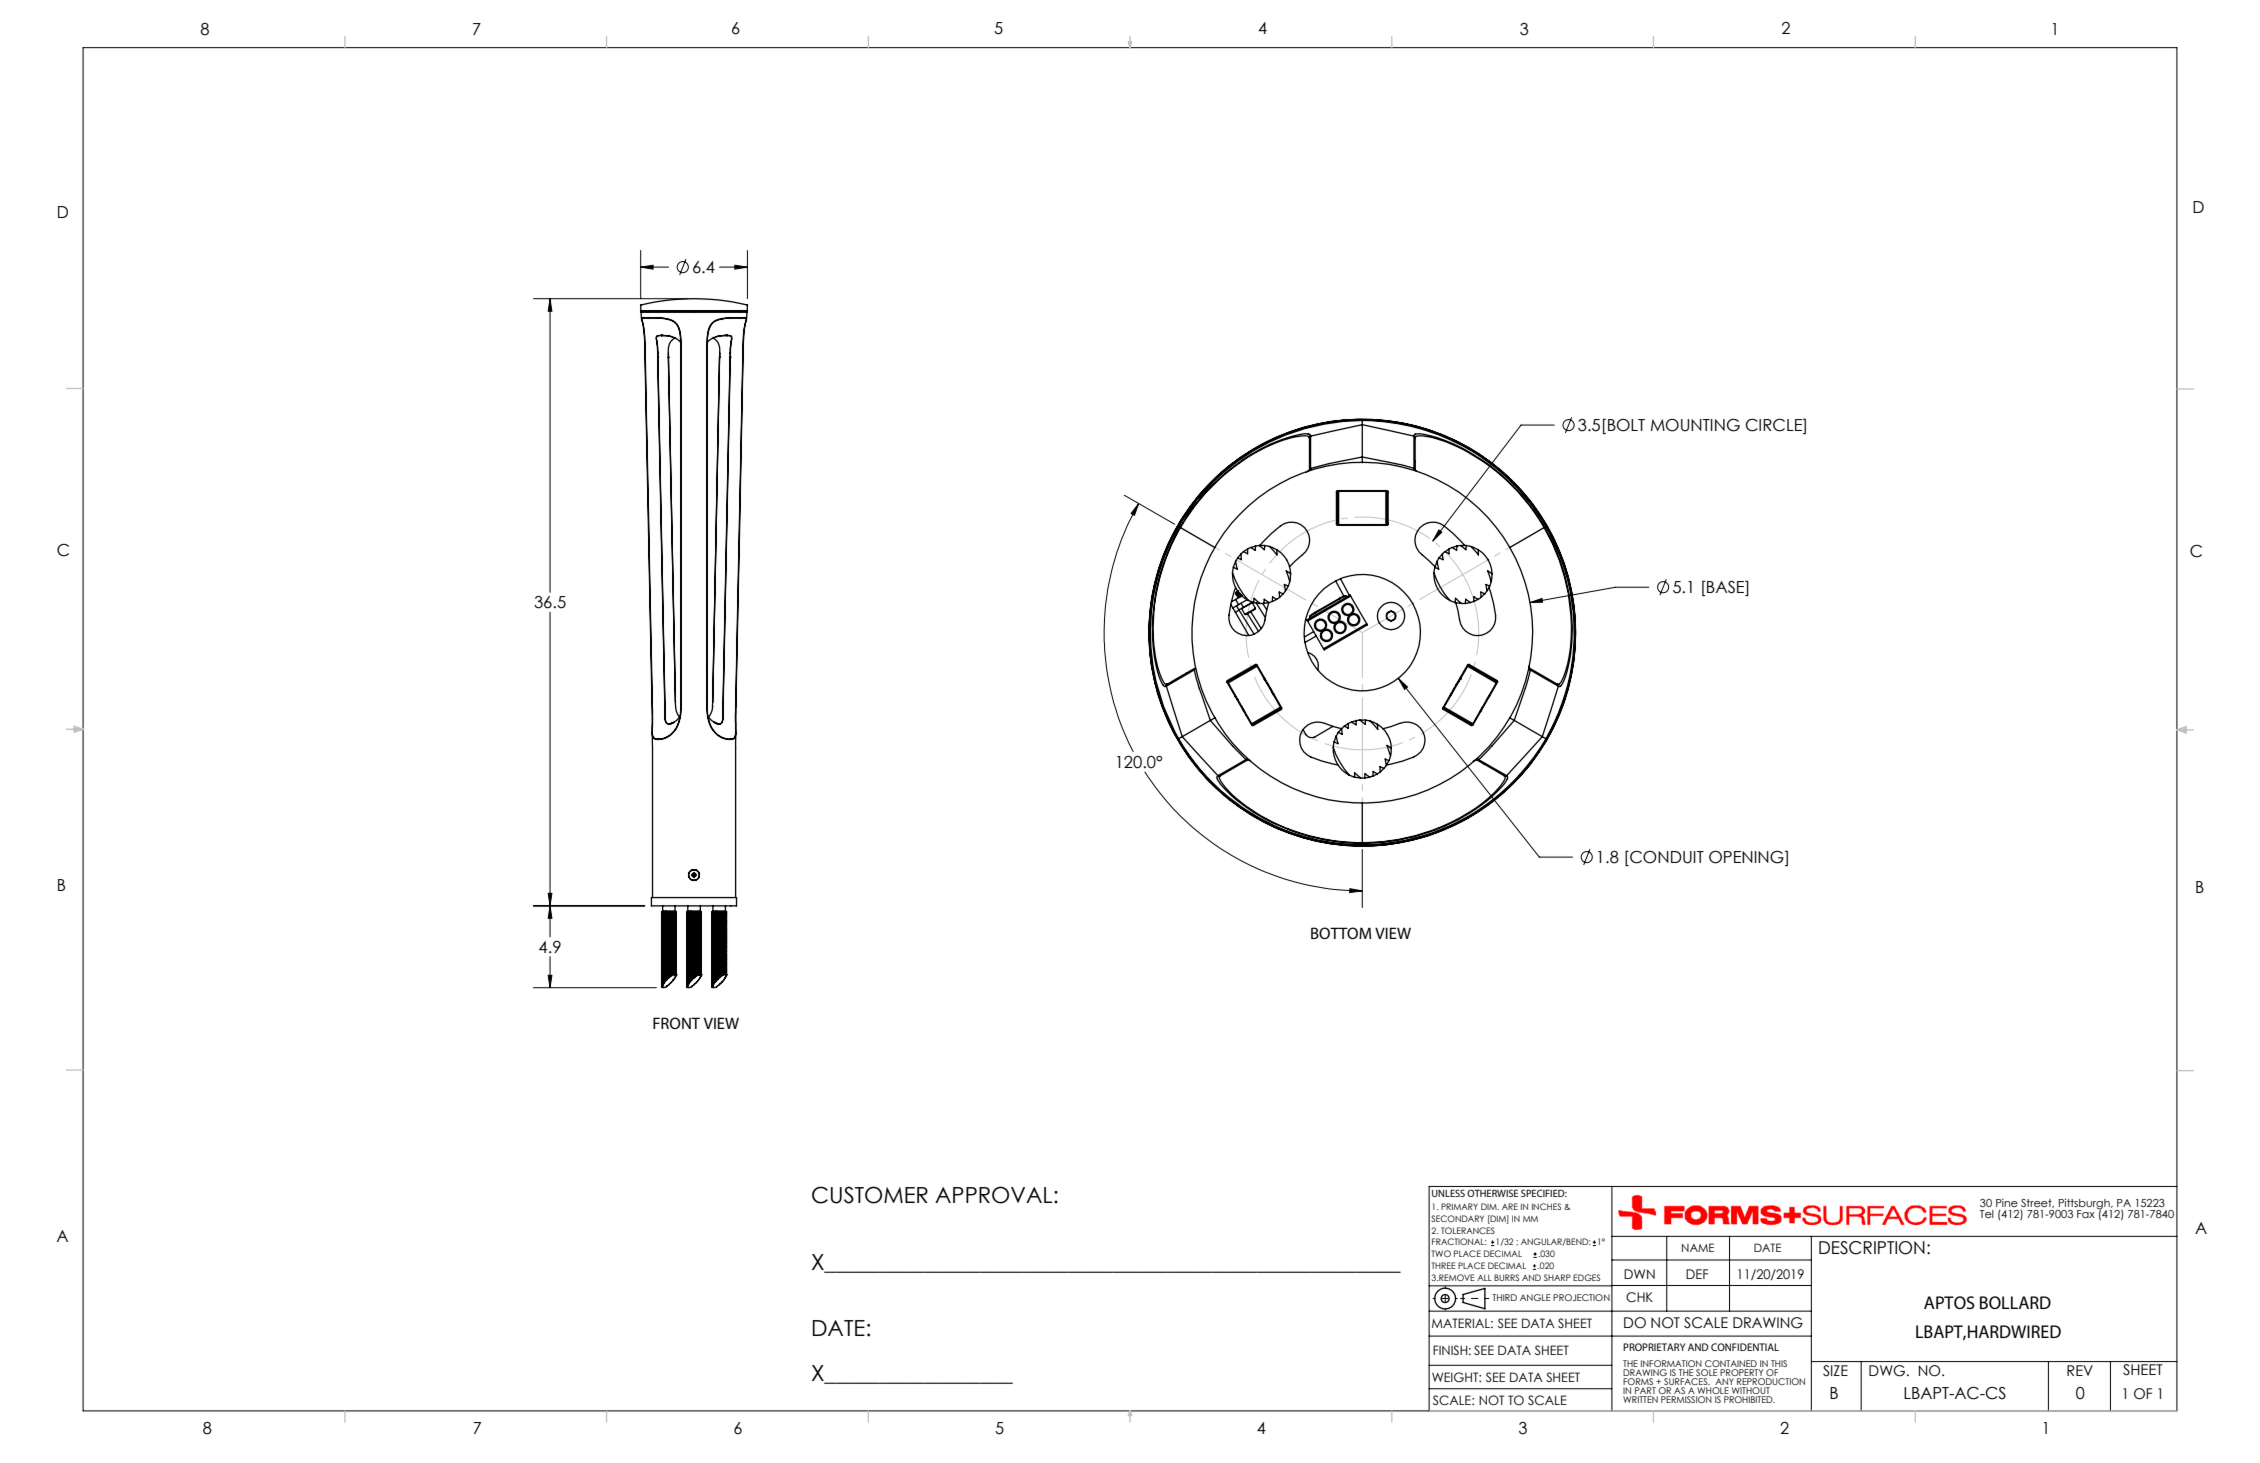 This screenshot has width=2260, height=1463. What do you see at coordinates (1535, 1297) in the screenshot?
I see `ANGLE` at bounding box center [1535, 1297].
